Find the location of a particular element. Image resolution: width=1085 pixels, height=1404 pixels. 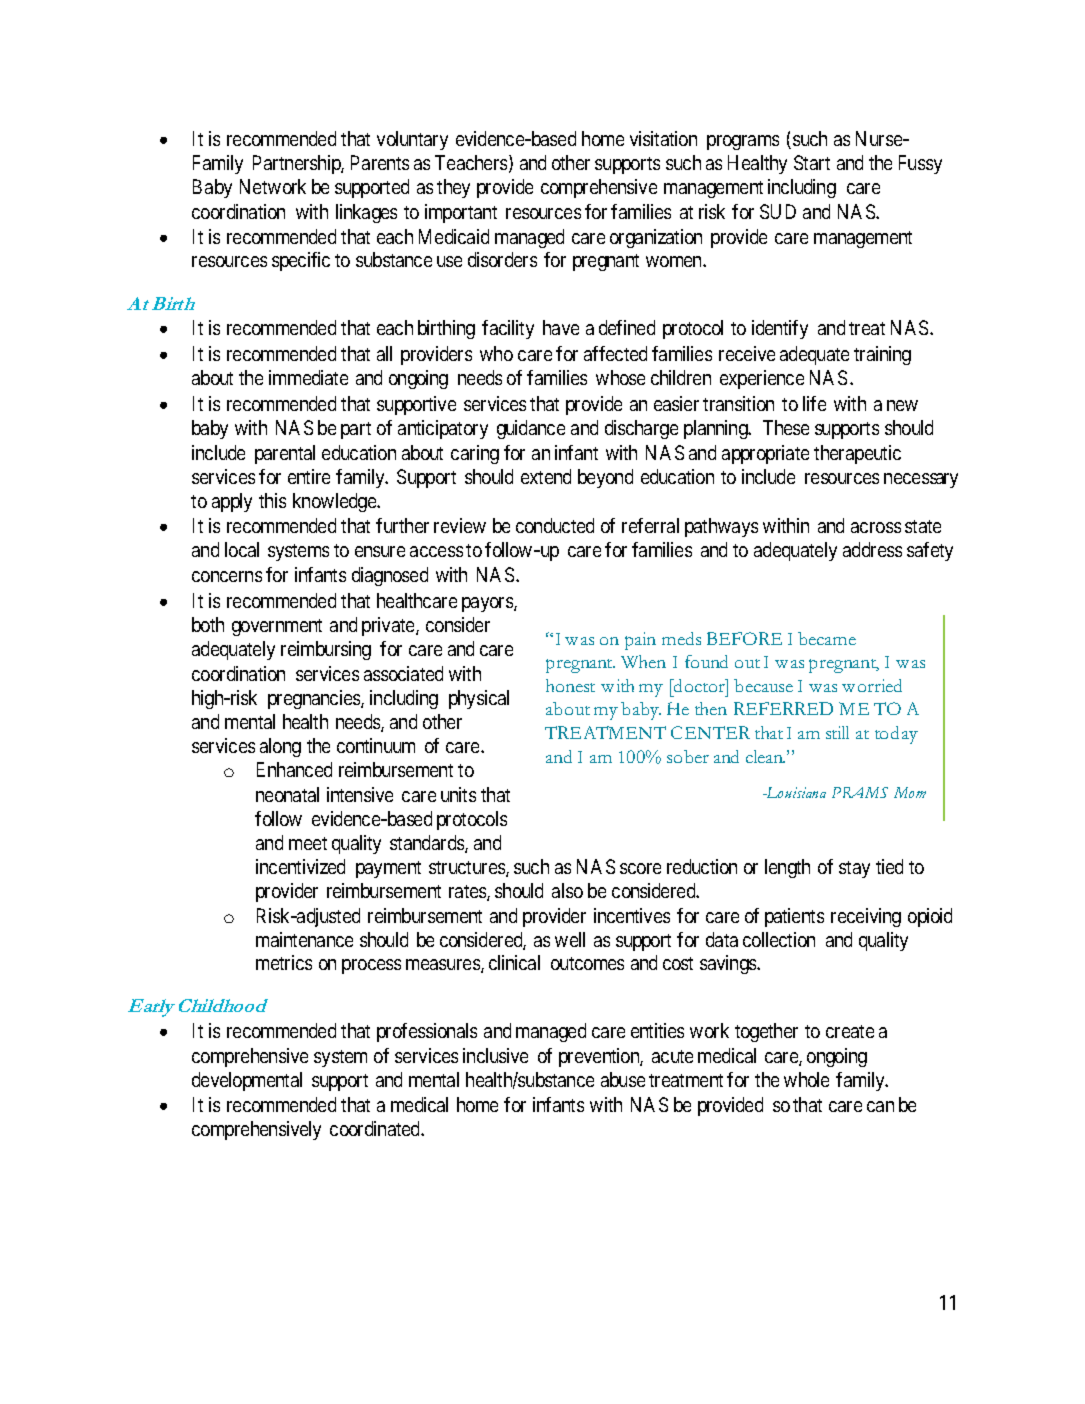

professionals is located at coordinates (427, 1032).
